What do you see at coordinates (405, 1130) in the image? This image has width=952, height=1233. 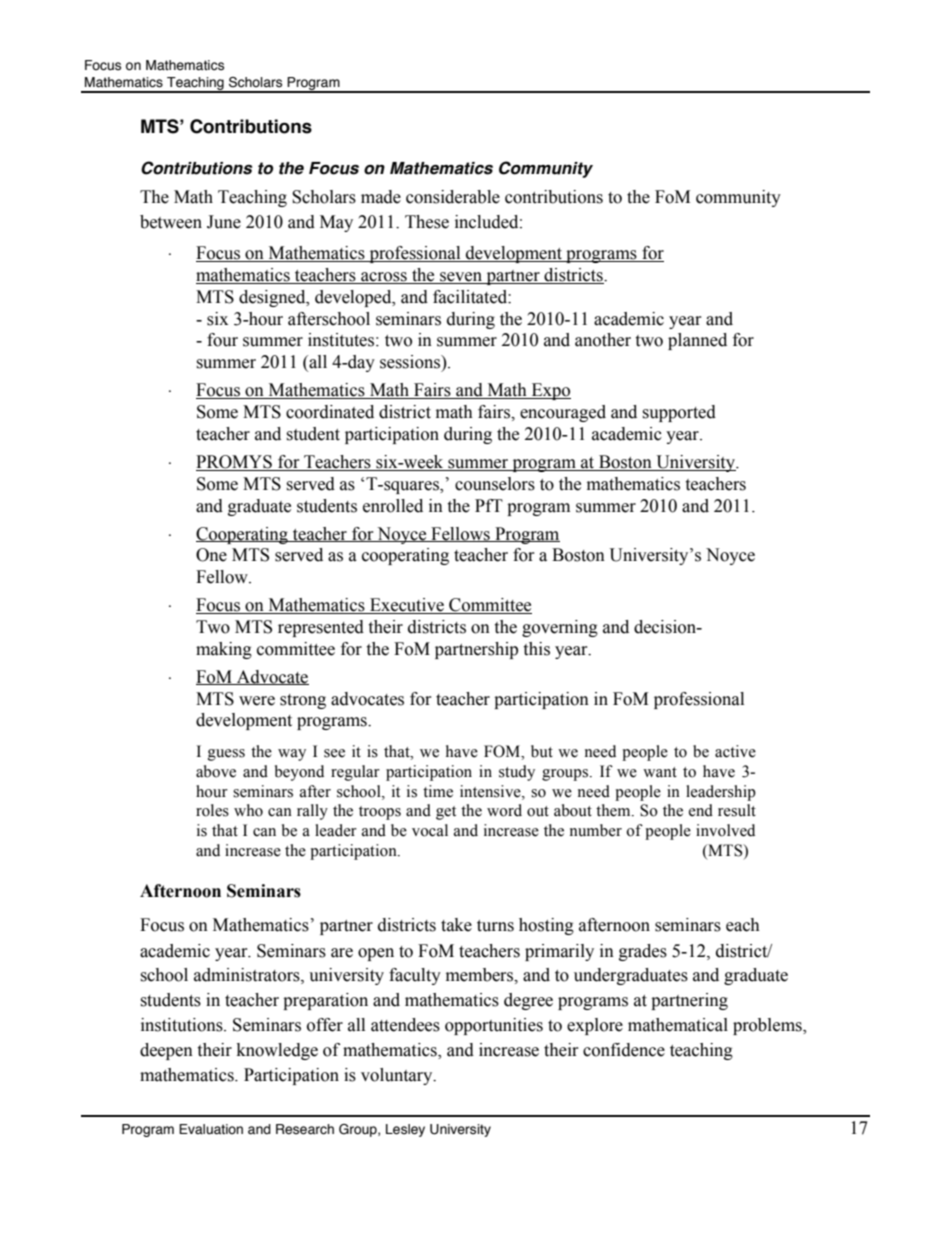 I see `Lesley` at bounding box center [405, 1130].
